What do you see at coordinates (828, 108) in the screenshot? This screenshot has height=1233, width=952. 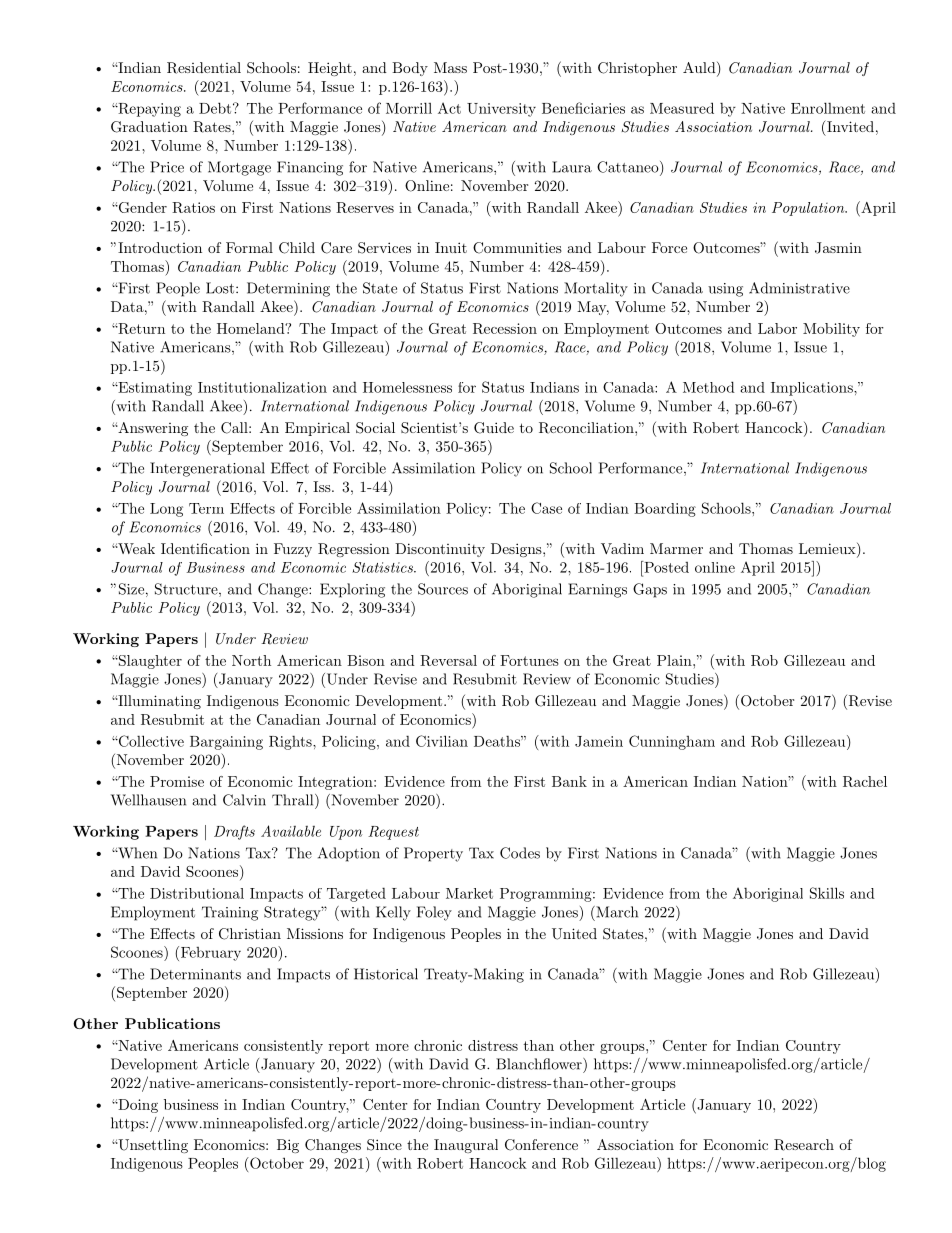 I see `Enrollment` at bounding box center [828, 108].
